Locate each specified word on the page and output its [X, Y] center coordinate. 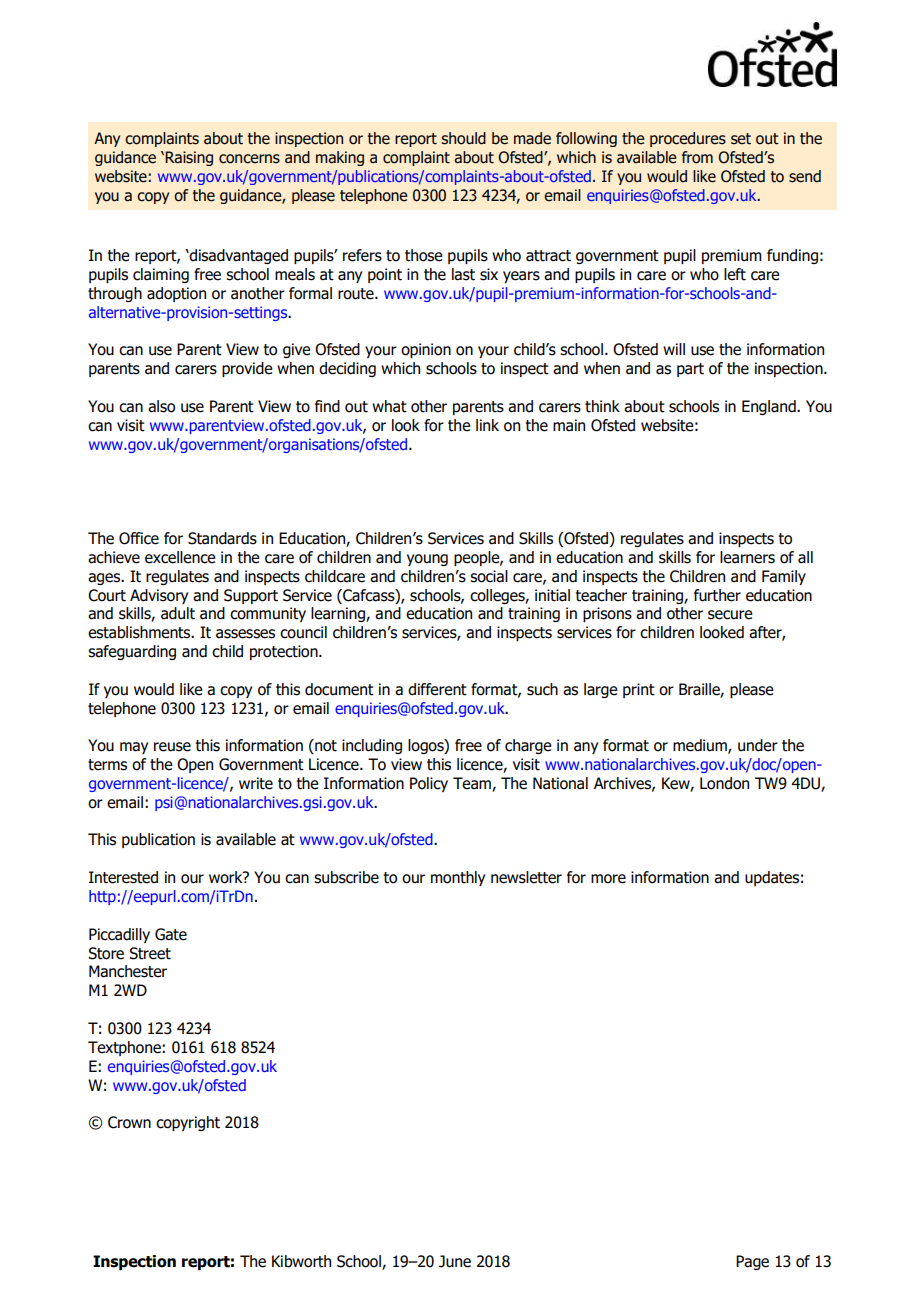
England [770, 407]
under [758, 745]
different [437, 689]
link [487, 425]
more [608, 879]
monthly [458, 878]
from [697, 157]
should [463, 138]
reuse [172, 747]
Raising [188, 158]
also [161, 406]
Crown [129, 1122]
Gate [171, 934]
